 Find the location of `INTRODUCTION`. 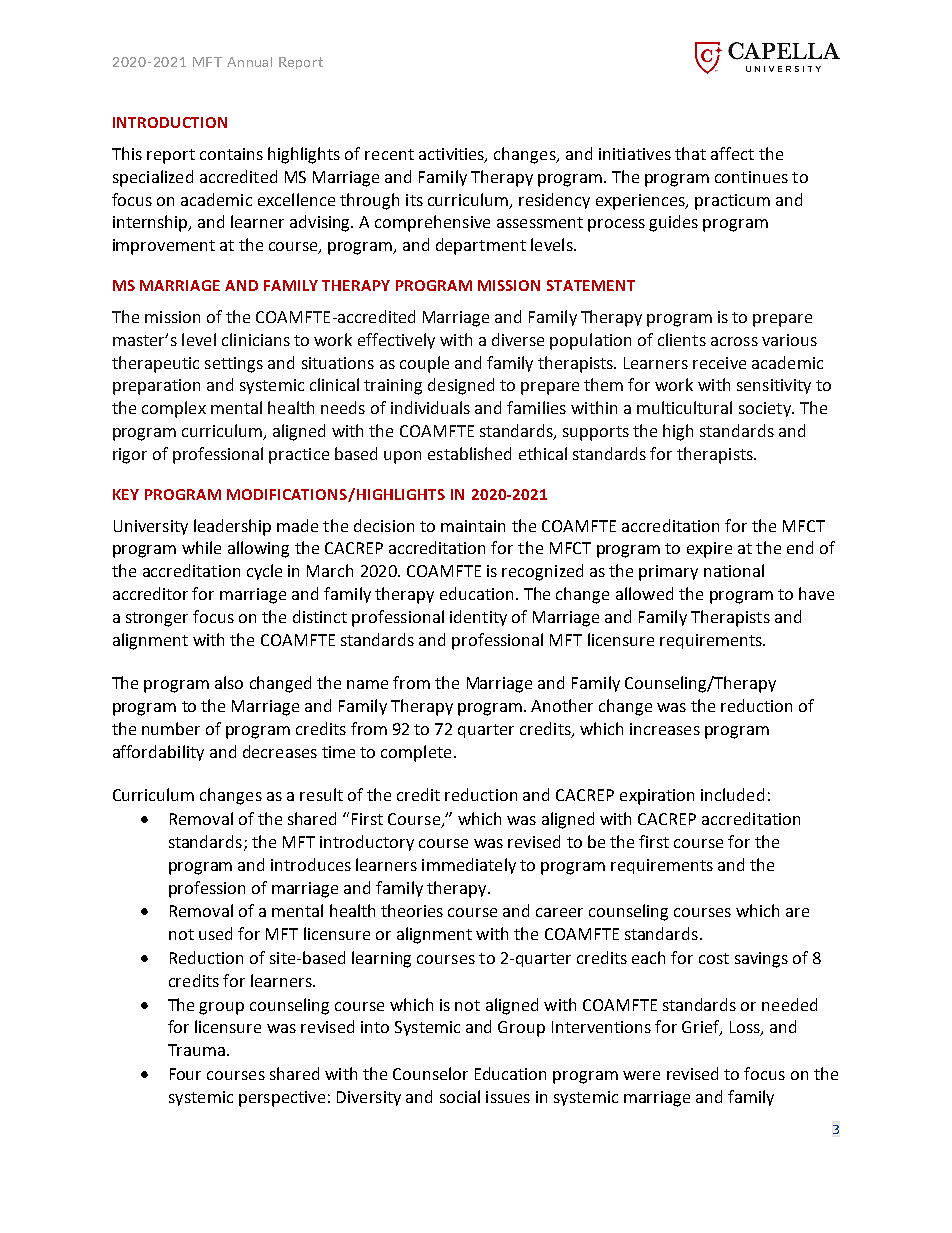

INTRODUCTION is located at coordinates (170, 122).
